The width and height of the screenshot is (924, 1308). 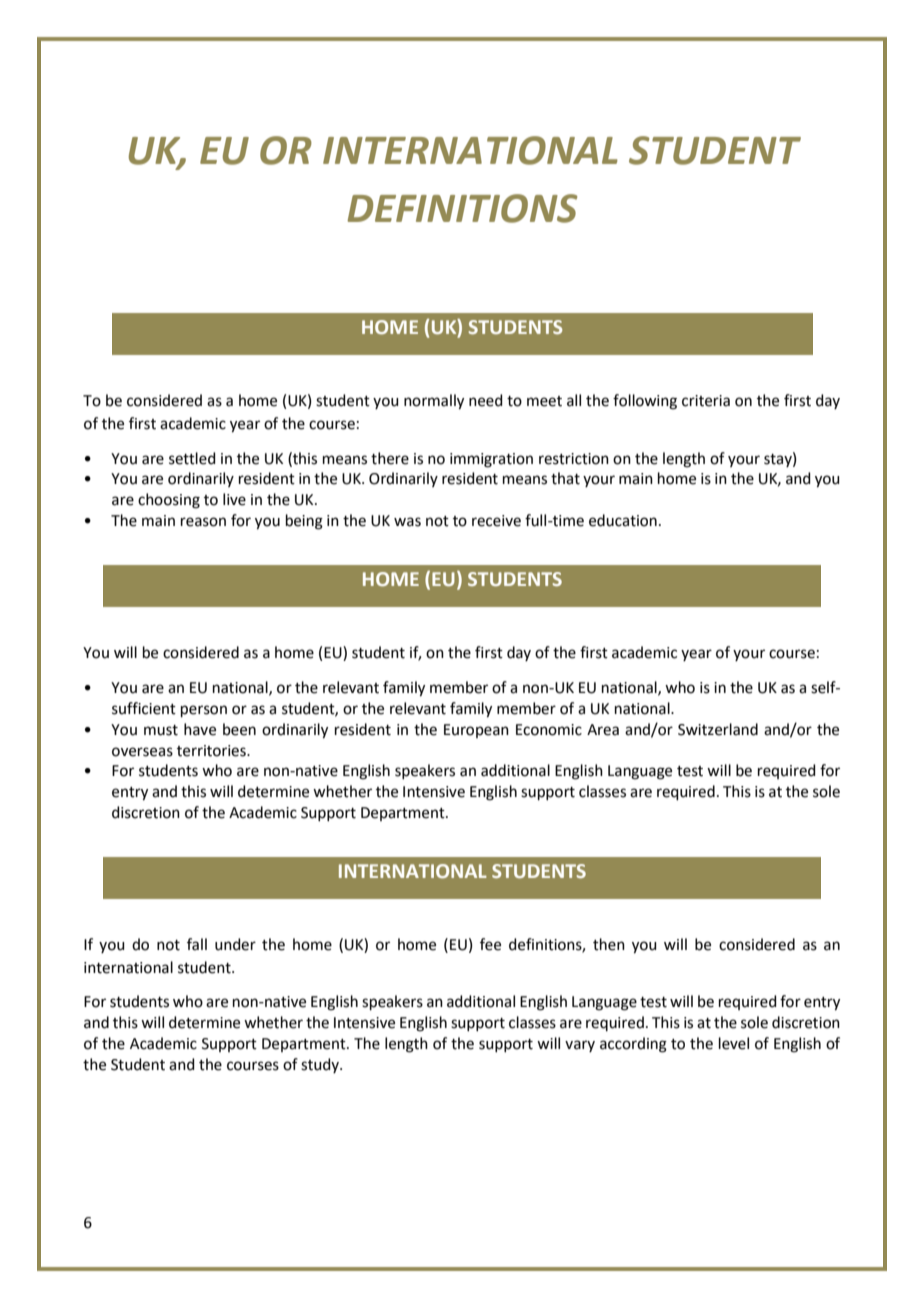 I want to click on study, so click(x=321, y=1065).
